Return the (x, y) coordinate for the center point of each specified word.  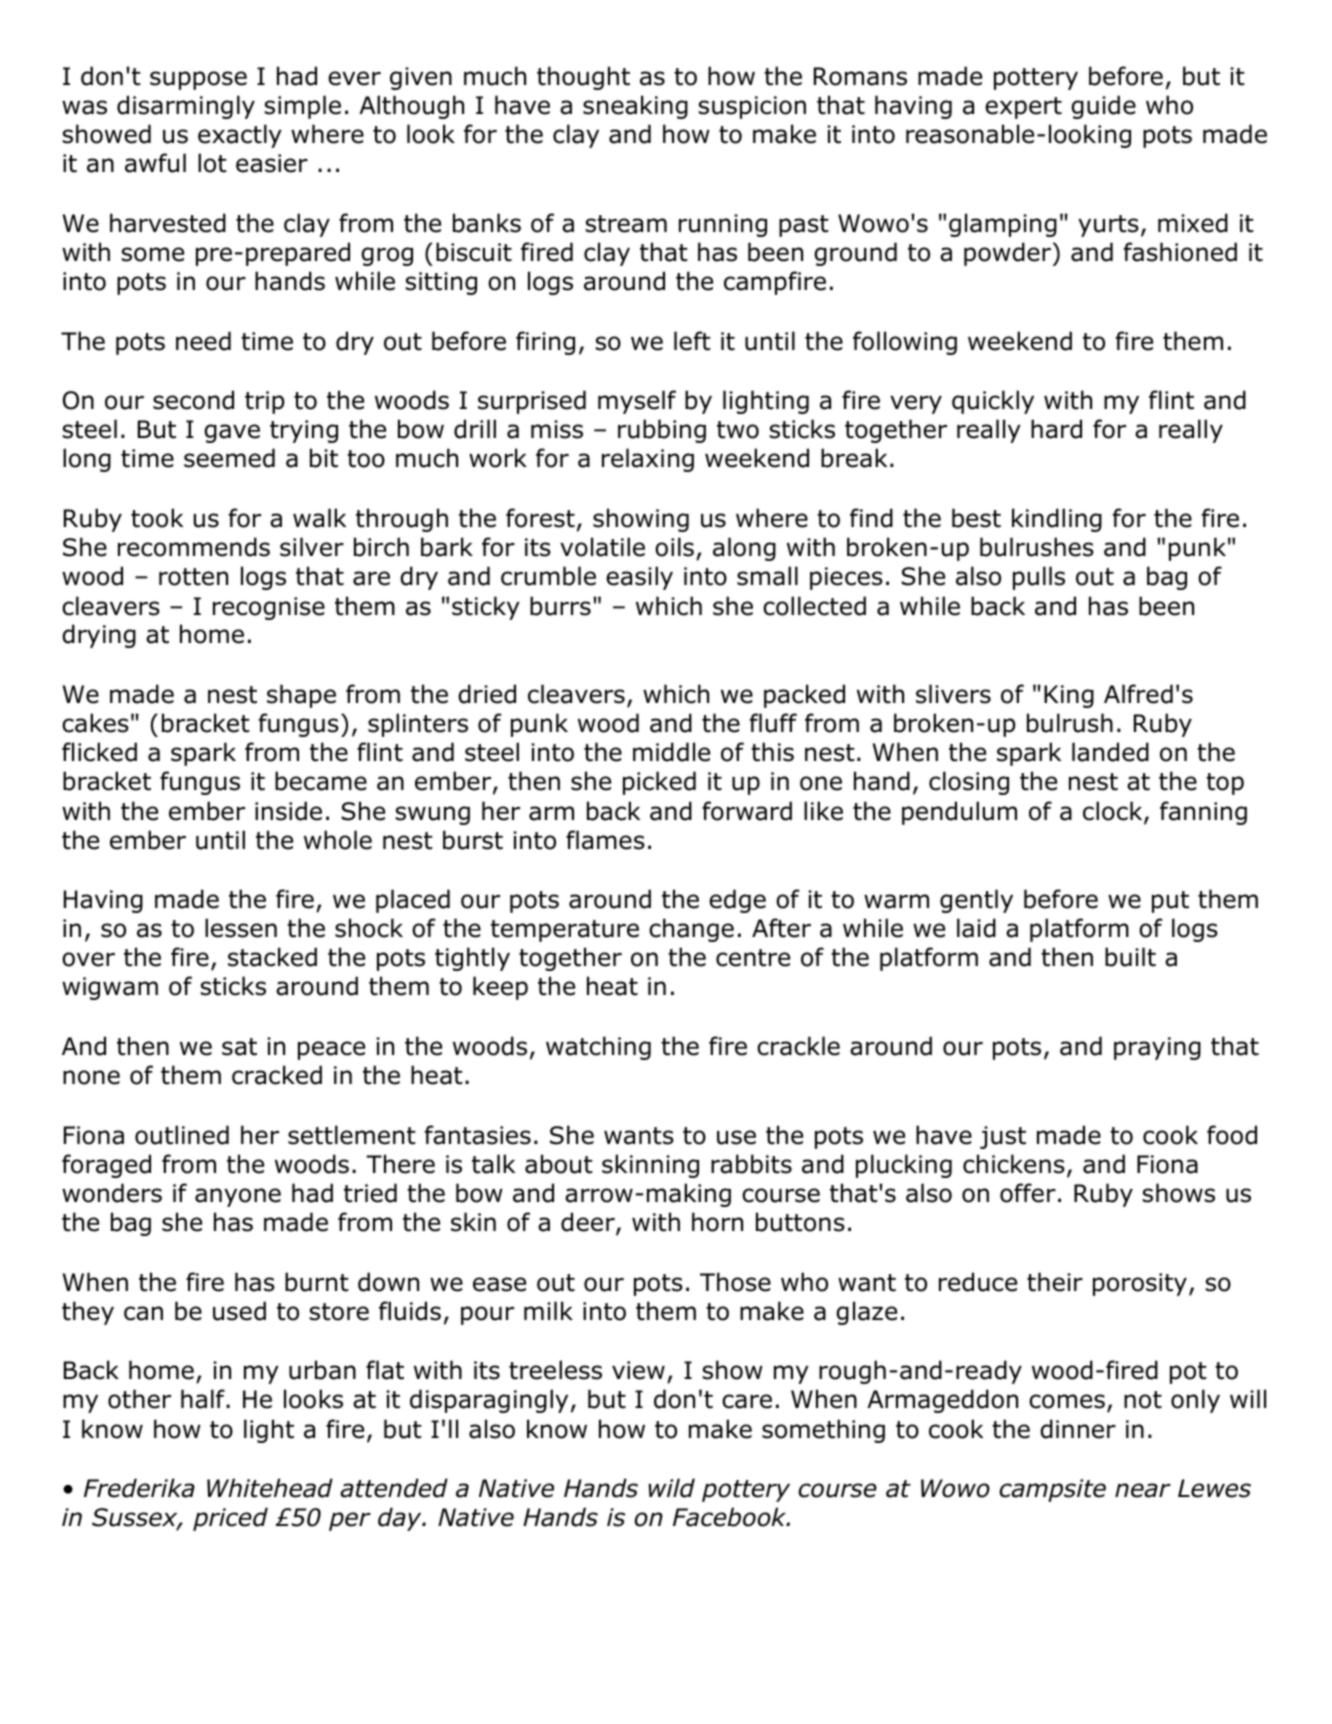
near (1143, 1490)
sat (239, 1047)
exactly (240, 136)
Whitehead (270, 1488)
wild (671, 1488)
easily (639, 578)
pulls (1039, 578)
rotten (193, 577)
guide (1103, 107)
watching (598, 1048)
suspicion (752, 107)
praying (1157, 1048)
